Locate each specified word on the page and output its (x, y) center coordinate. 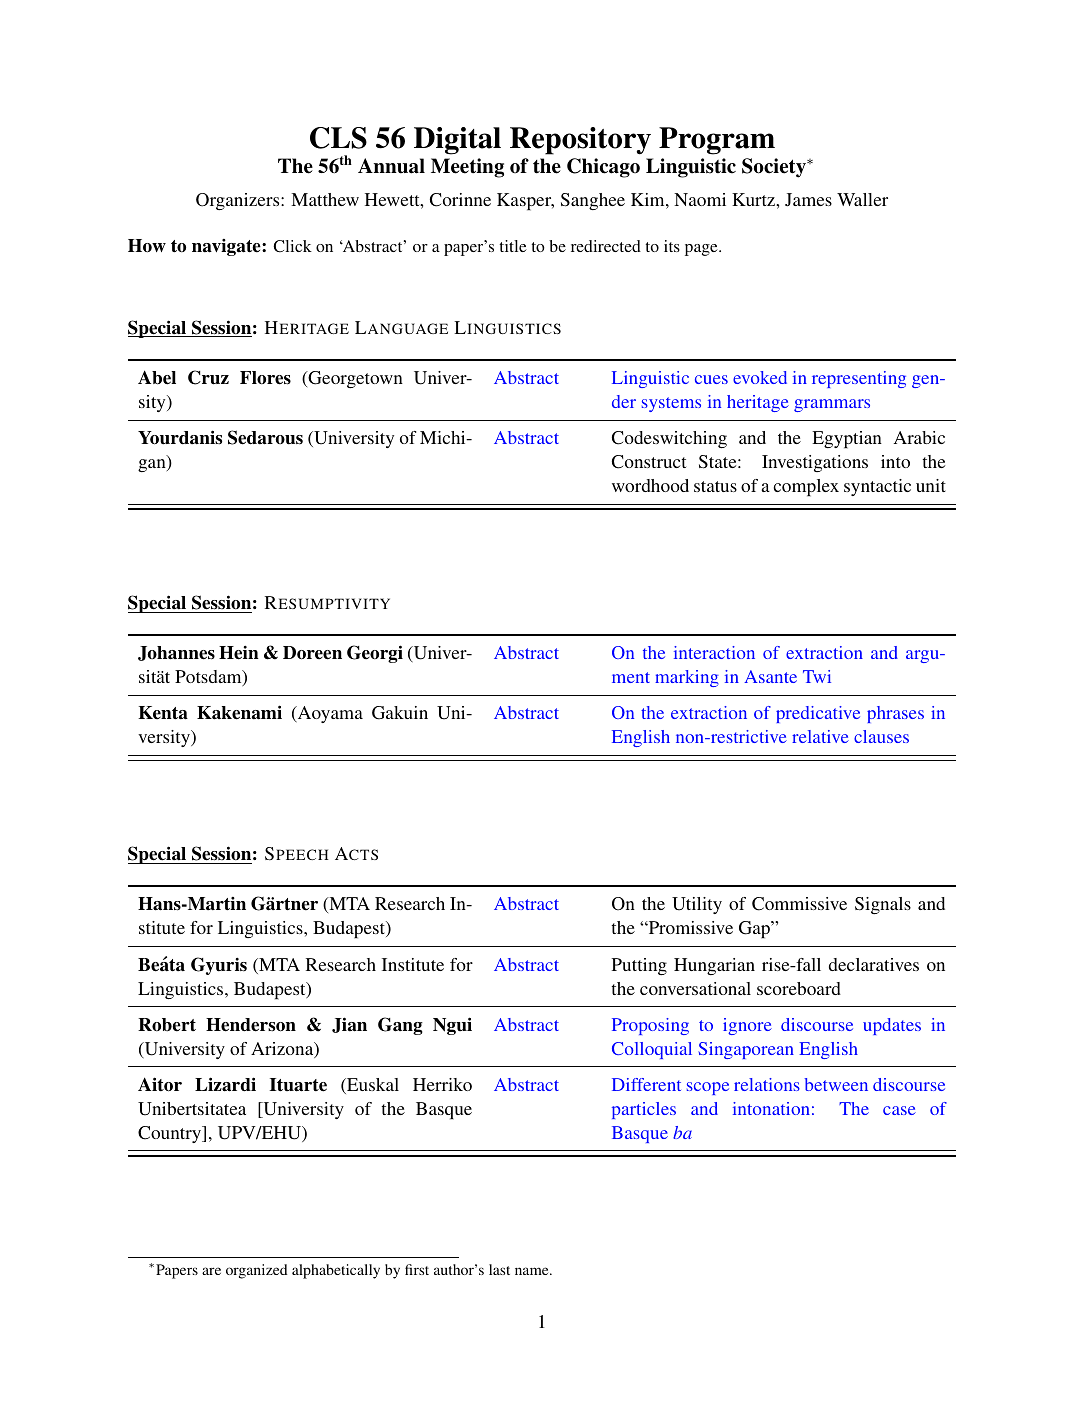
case (899, 1110)
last (499, 1269)
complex (806, 488)
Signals (883, 905)
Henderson (251, 1025)
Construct (649, 462)
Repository (580, 141)
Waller (862, 199)
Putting (639, 966)
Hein (239, 652)
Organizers (239, 201)
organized (256, 1271)
